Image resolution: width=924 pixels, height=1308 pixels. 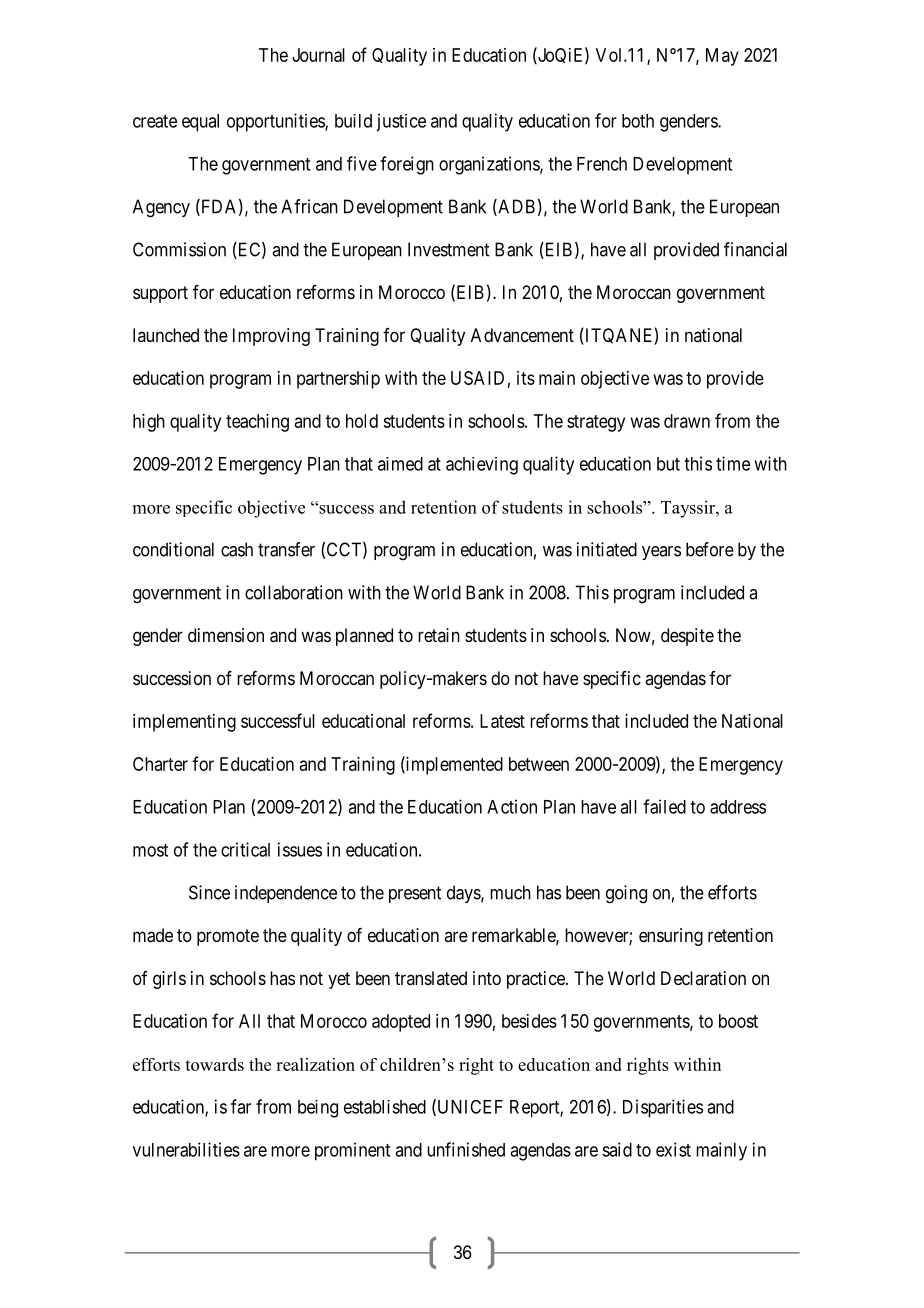 I want to click on Advancement, so click(x=522, y=335).
